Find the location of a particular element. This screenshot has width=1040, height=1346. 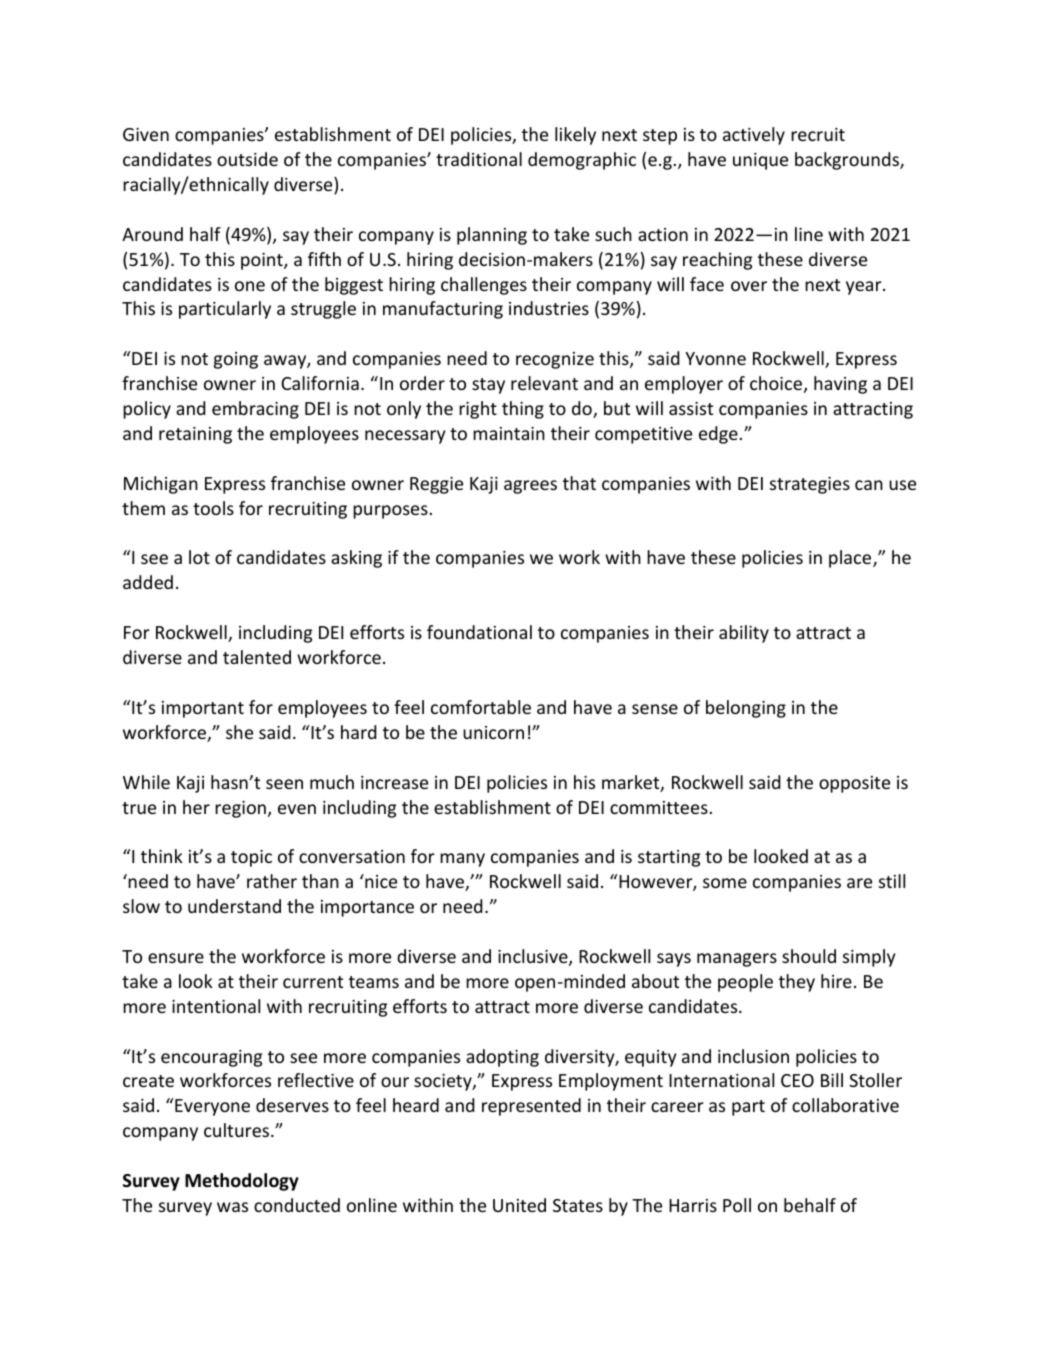

outside is located at coordinates (247, 159).
